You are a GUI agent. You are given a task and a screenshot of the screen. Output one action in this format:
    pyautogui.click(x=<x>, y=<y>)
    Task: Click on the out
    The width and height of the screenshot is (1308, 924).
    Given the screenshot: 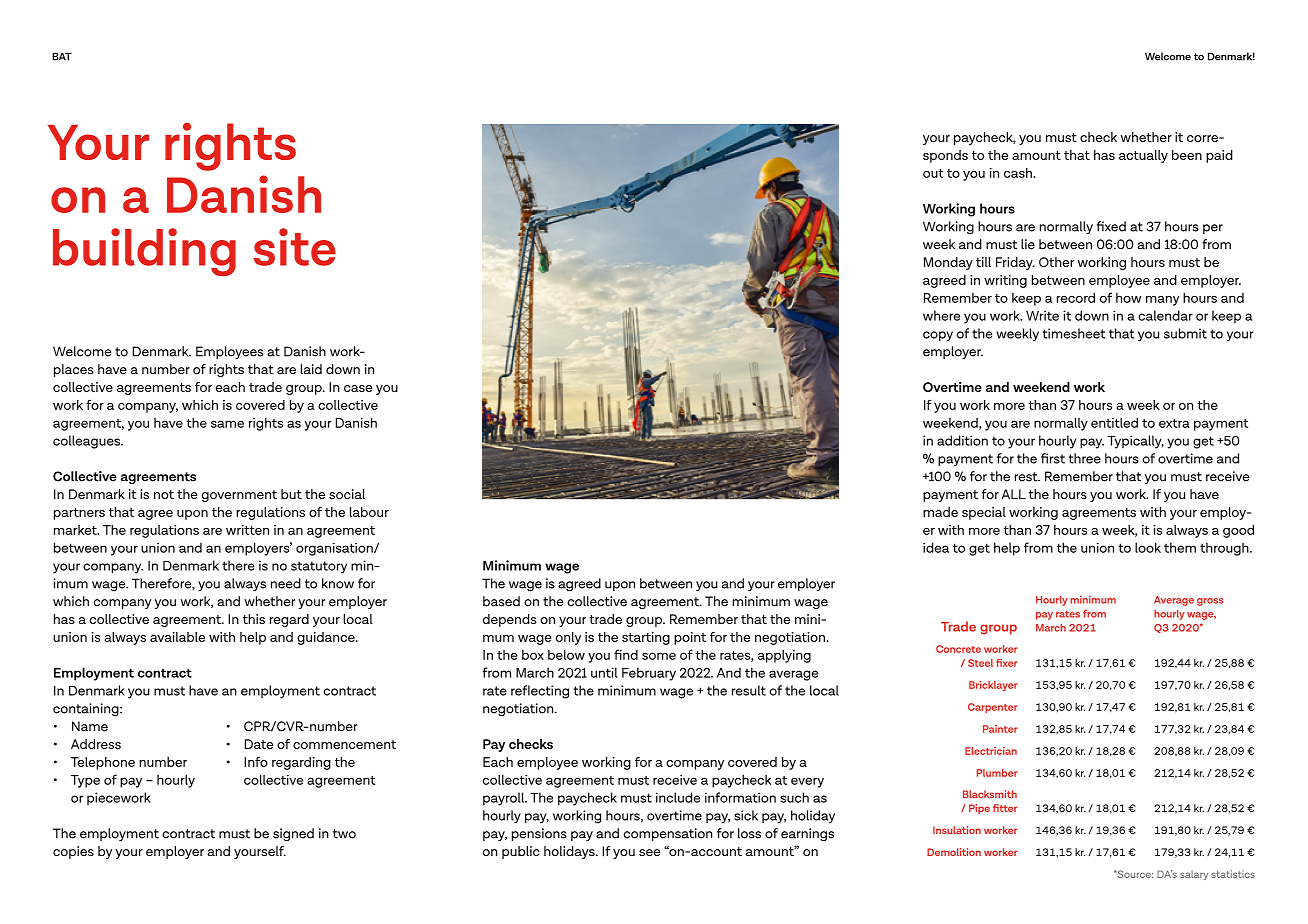 What is the action you would take?
    pyautogui.click(x=933, y=173)
